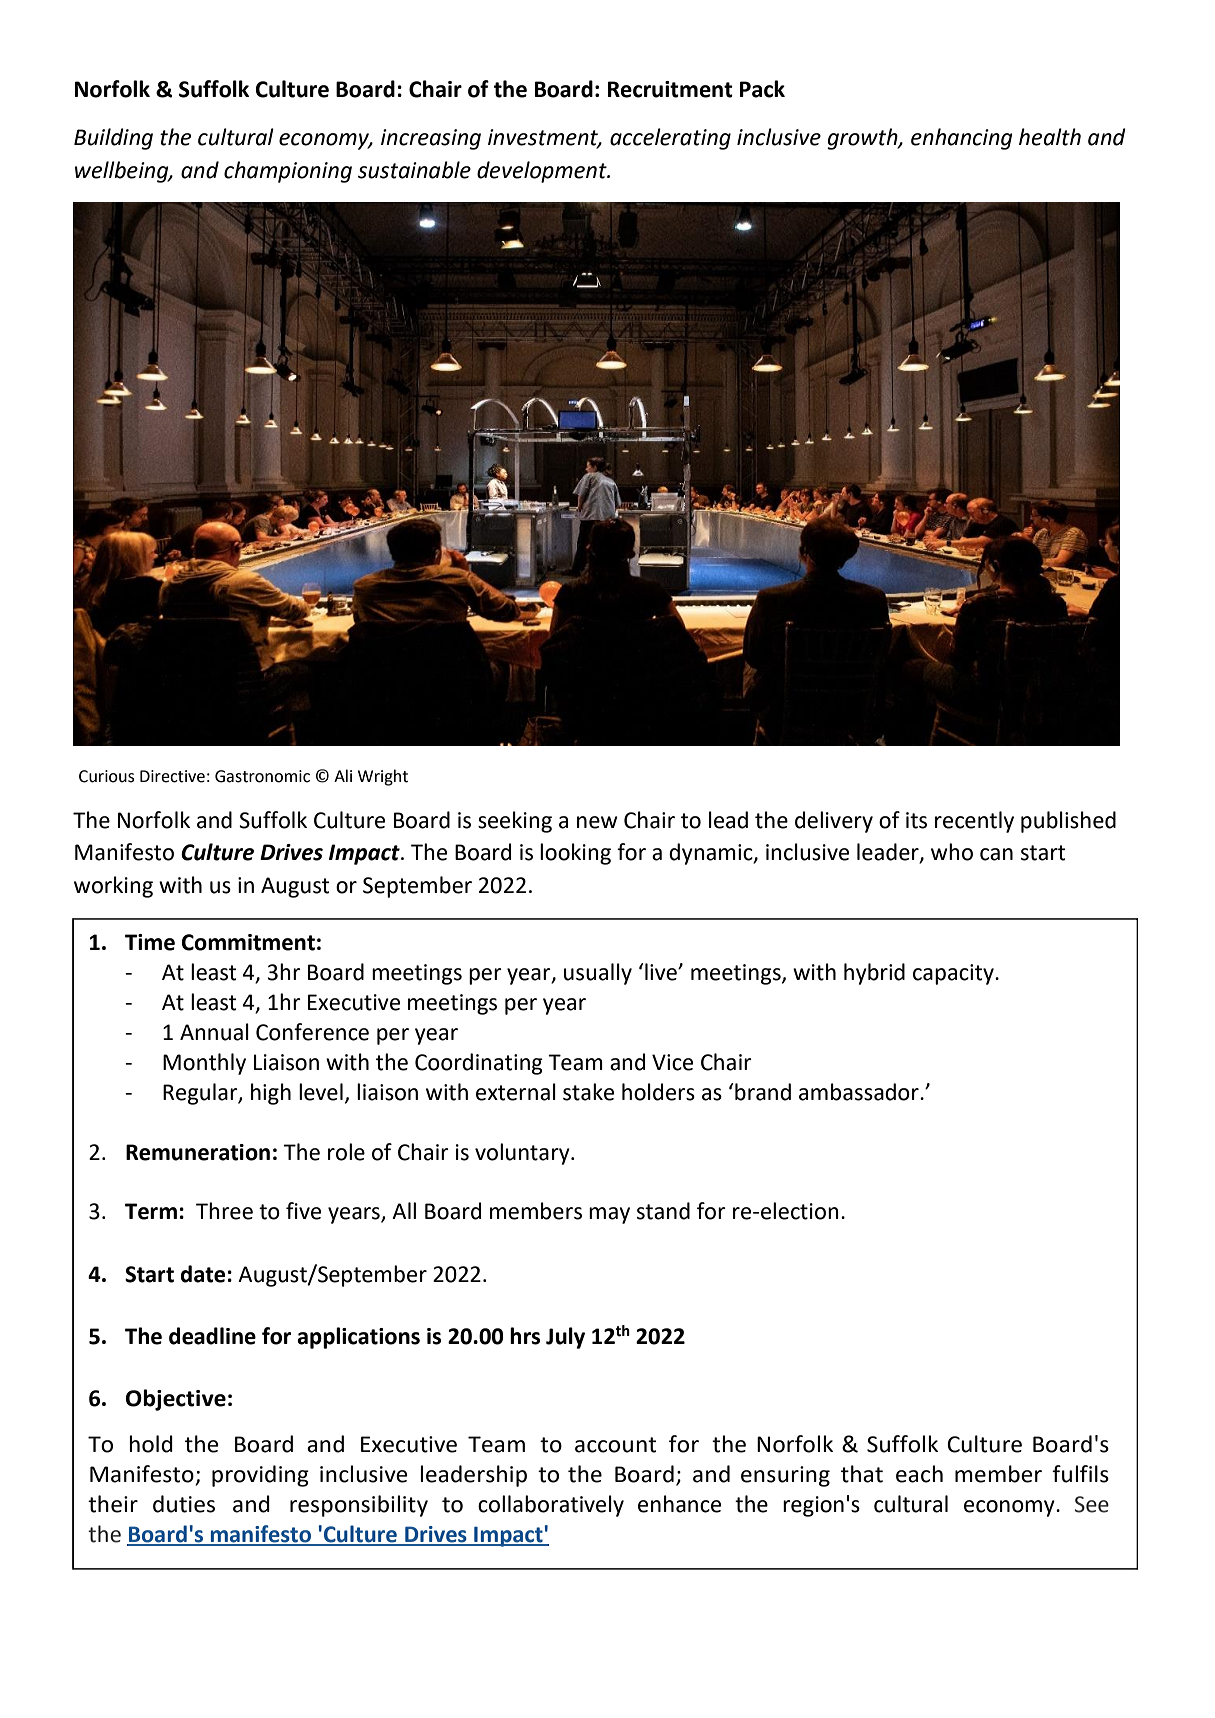 The image size is (1215, 1718). What do you see at coordinates (954, 974) in the image?
I see `capacity` at bounding box center [954, 974].
